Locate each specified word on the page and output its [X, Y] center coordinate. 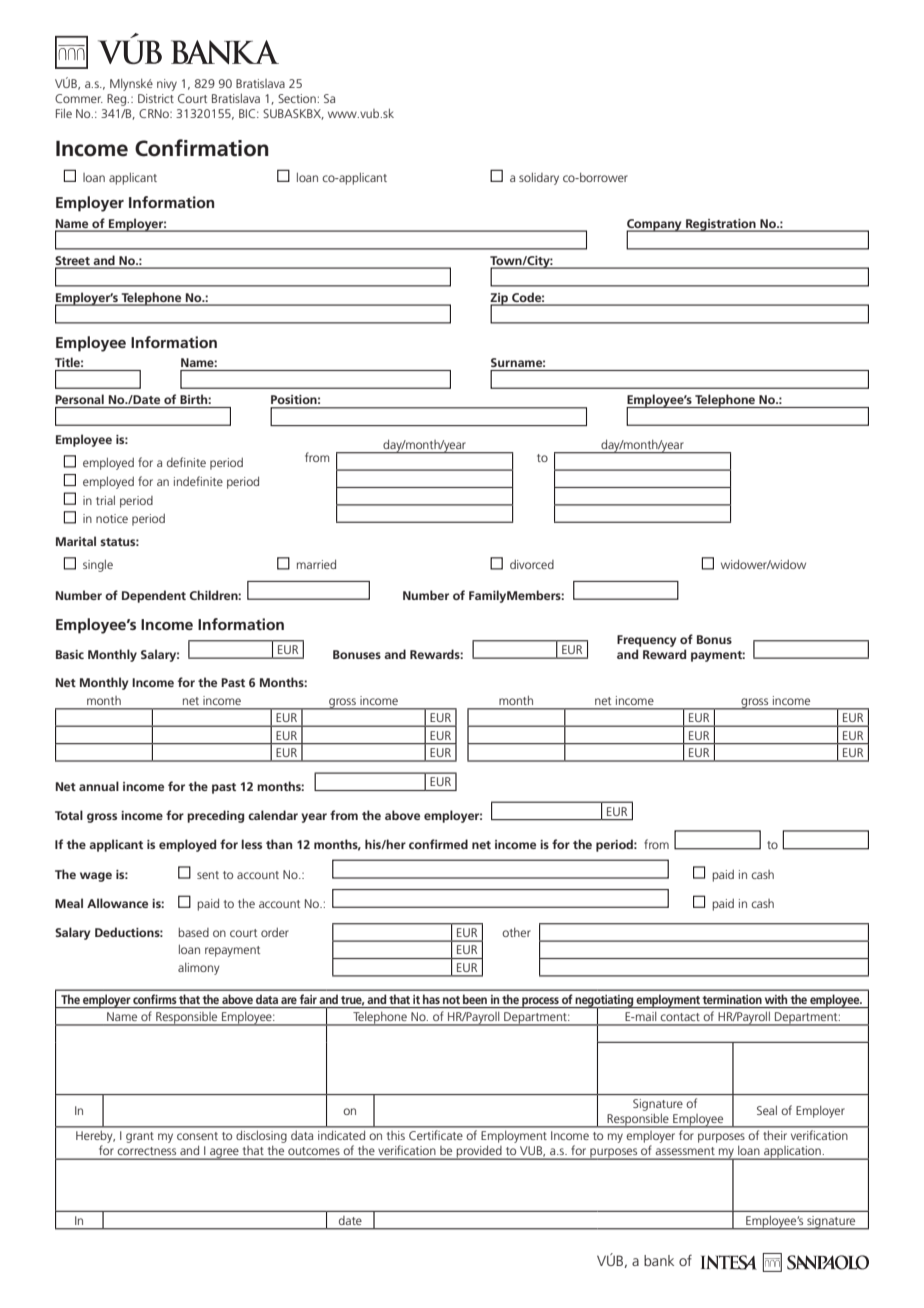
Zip [500, 300]
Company [655, 226]
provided [479, 1152]
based [194, 932]
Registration [721, 225]
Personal [79, 399]
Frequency [647, 641]
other [516, 932]
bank [659, 1260]
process [540, 1002]
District [156, 98]
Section [298, 98]
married [316, 564]
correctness [147, 1151]
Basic [70, 654]
